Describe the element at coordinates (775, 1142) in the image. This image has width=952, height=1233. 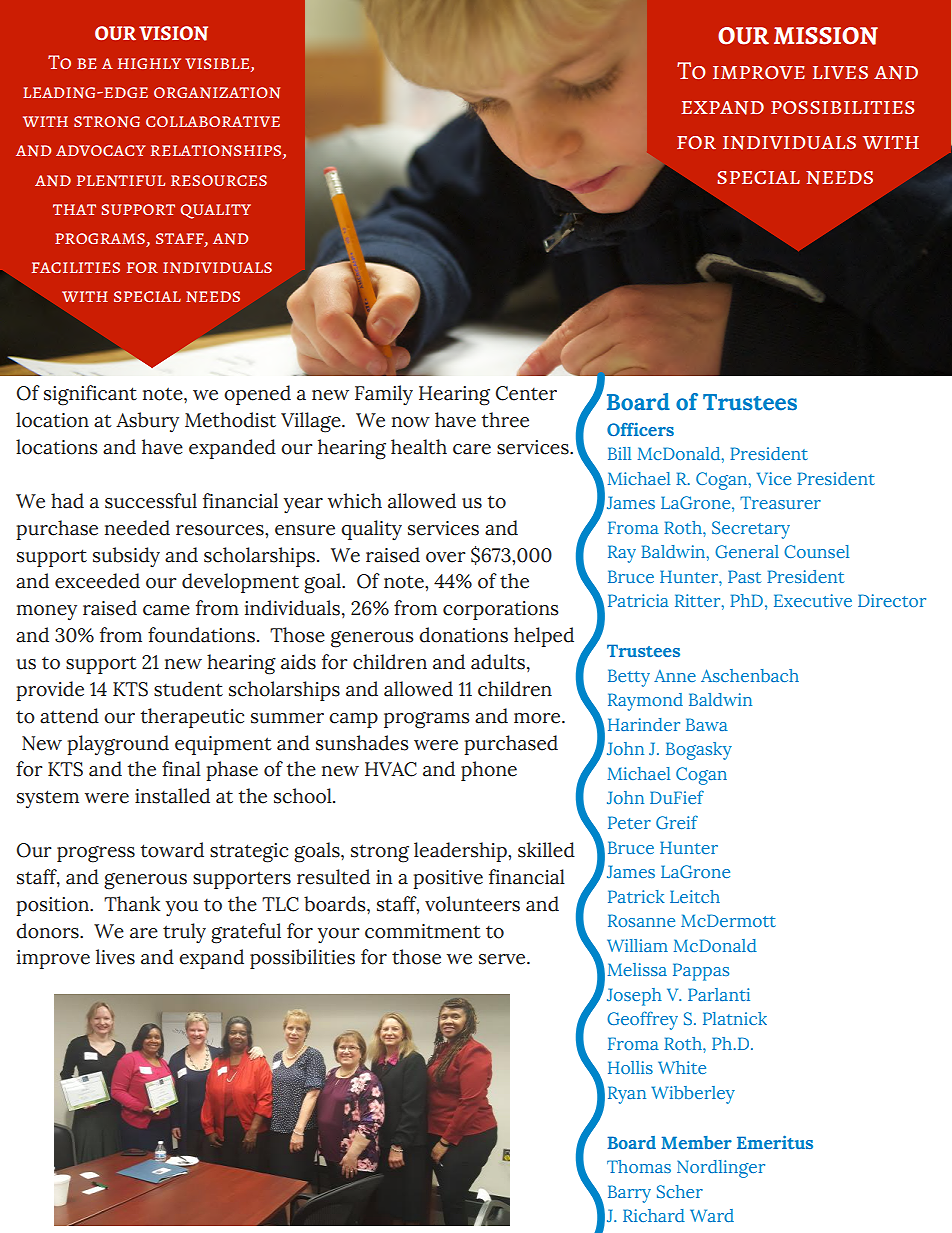
I see `Emeritus` at that location.
